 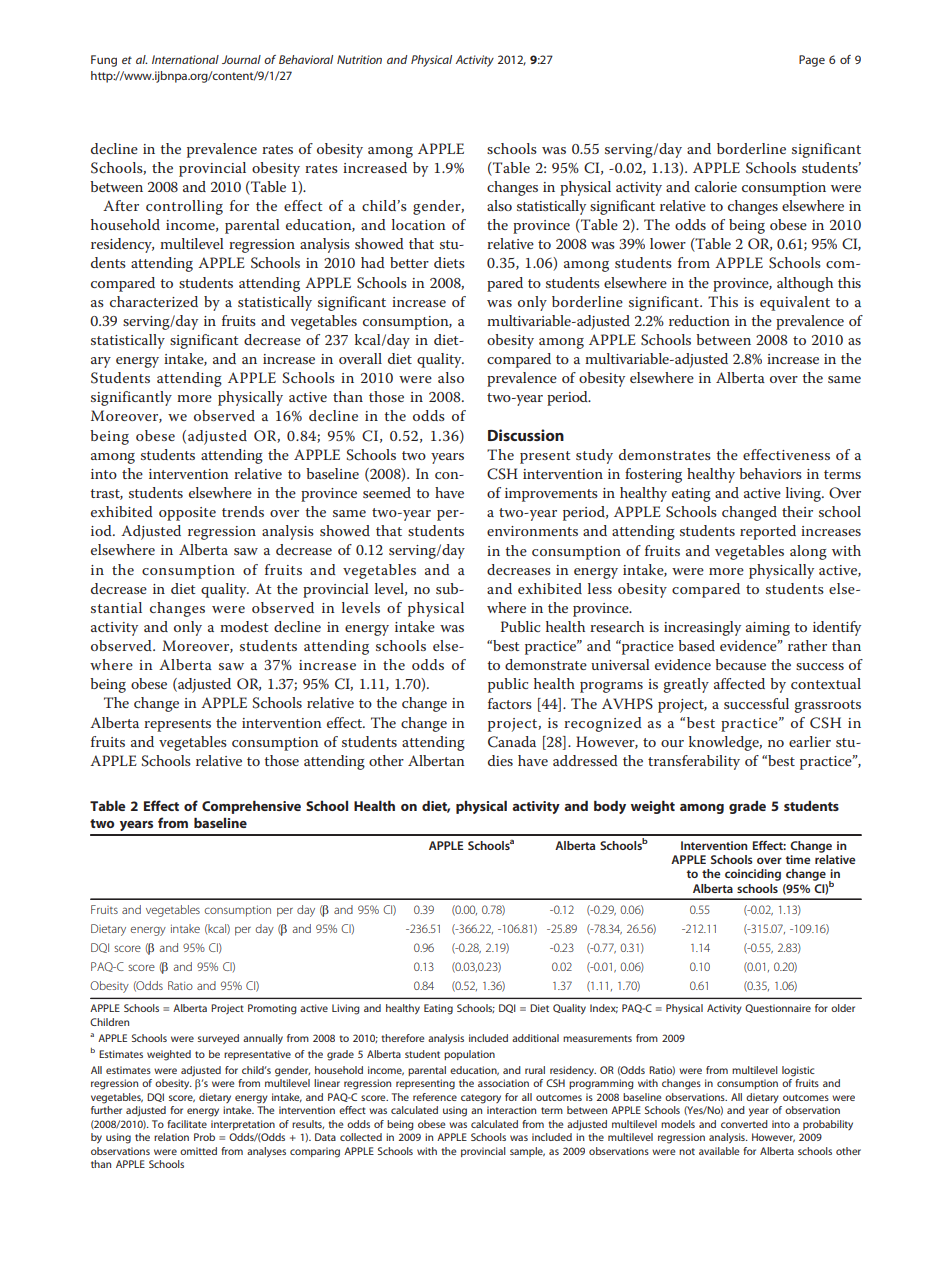 I want to click on Discussion, so click(x=526, y=435).
